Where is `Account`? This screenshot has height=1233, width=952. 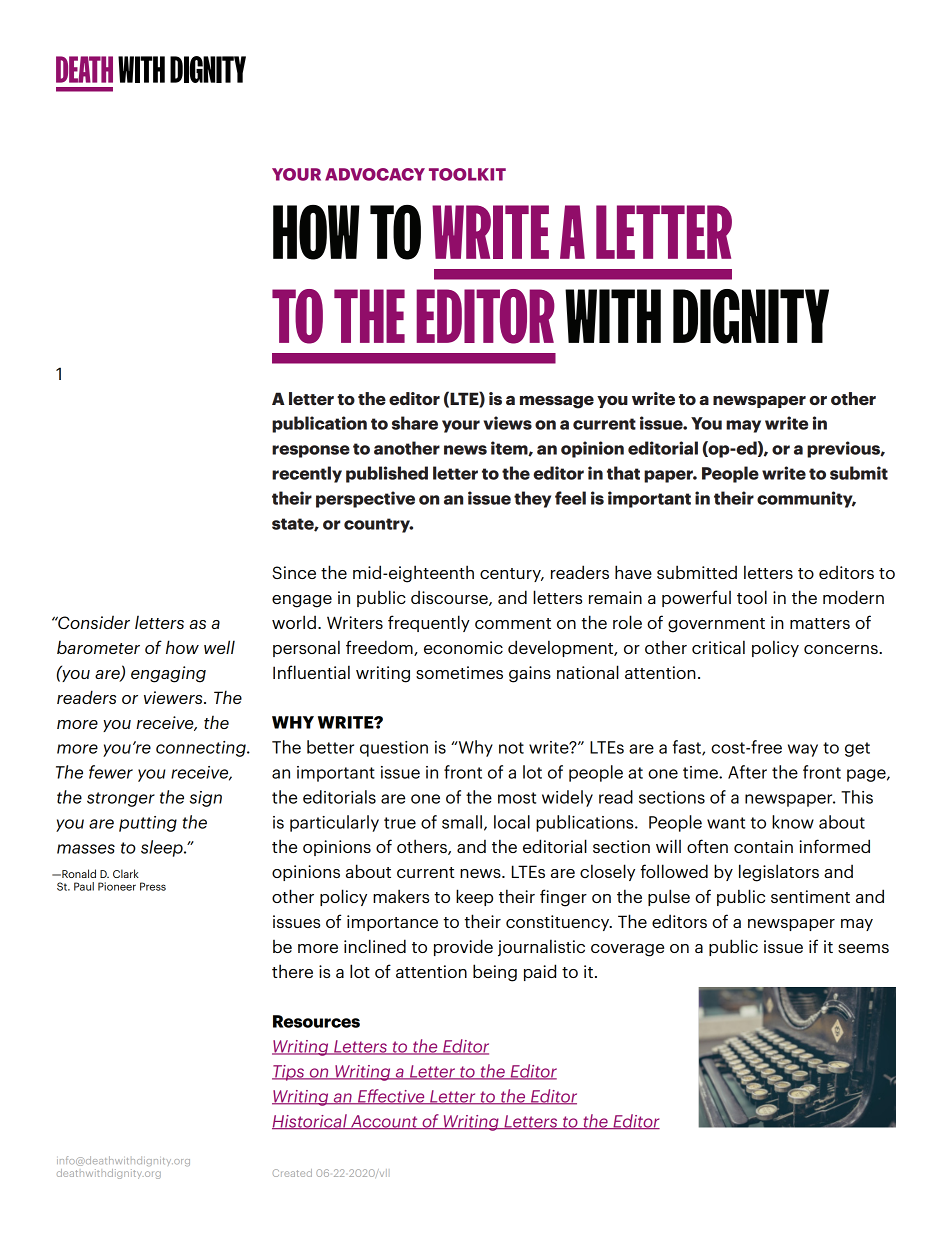 Account is located at coordinates (384, 1122).
